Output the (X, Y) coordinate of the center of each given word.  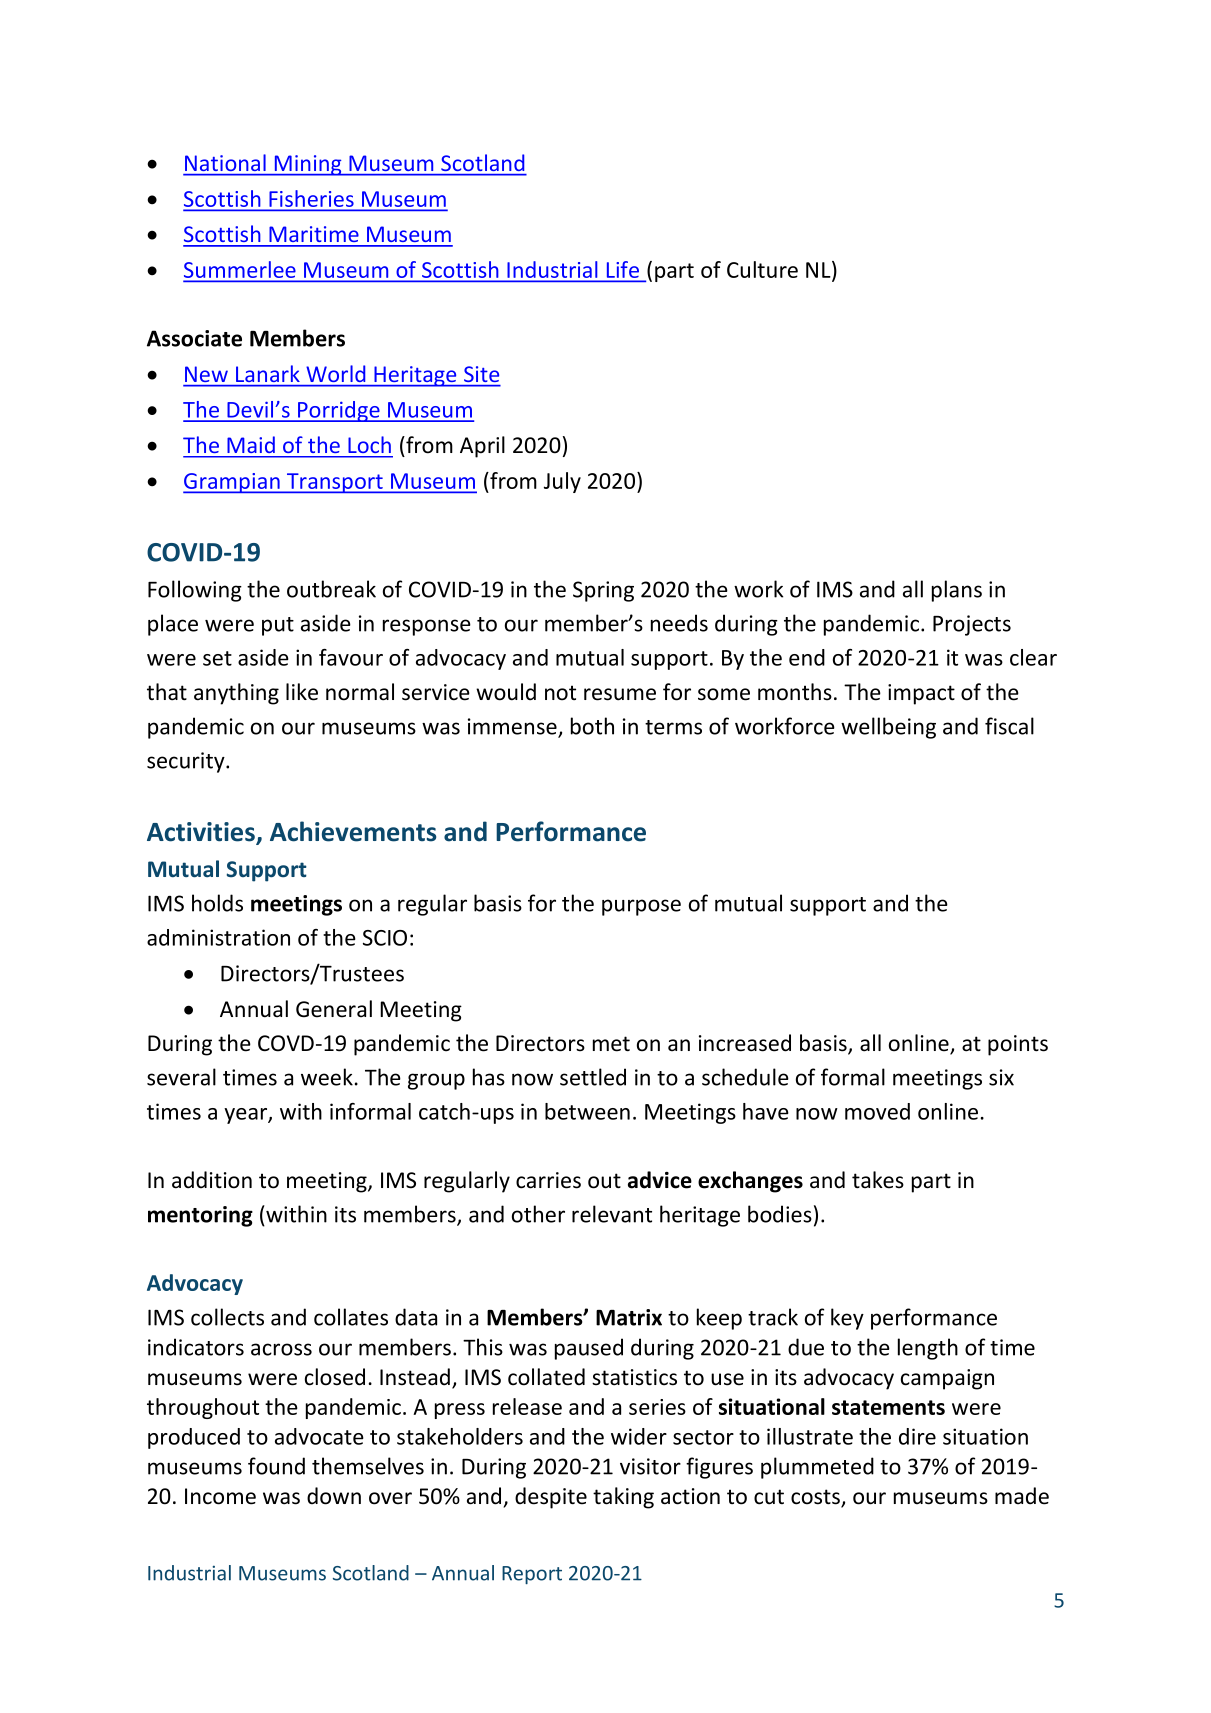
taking (623, 1498)
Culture (762, 269)
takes (878, 1180)
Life (622, 271)
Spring (603, 591)
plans (957, 591)
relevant (612, 1214)
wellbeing (888, 728)
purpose (641, 907)
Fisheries (311, 200)
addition (212, 1180)
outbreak (331, 589)
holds (217, 903)
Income (220, 1496)
